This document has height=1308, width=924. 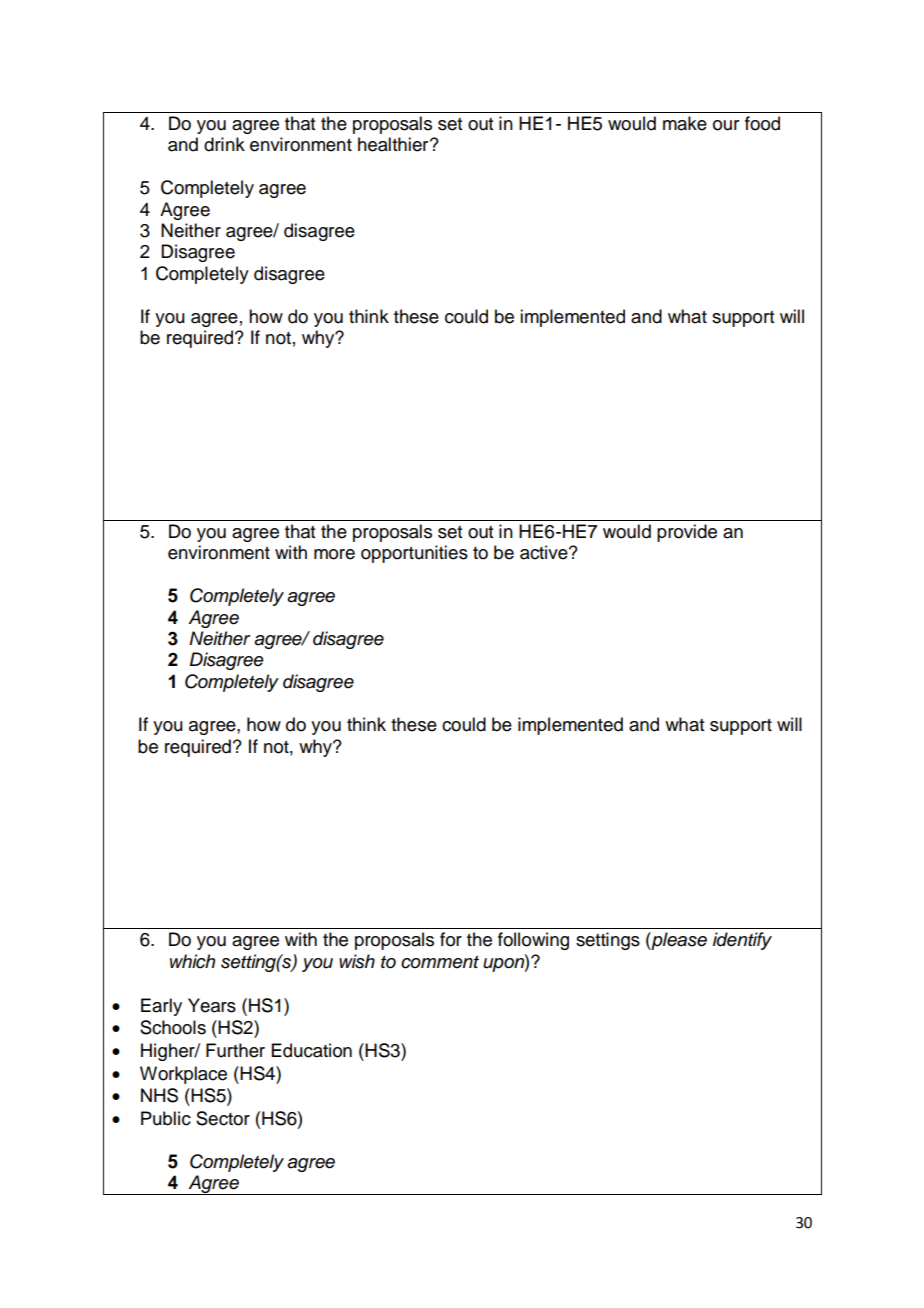 What do you see at coordinates (726, 125) in the document?
I see `our` at bounding box center [726, 125].
